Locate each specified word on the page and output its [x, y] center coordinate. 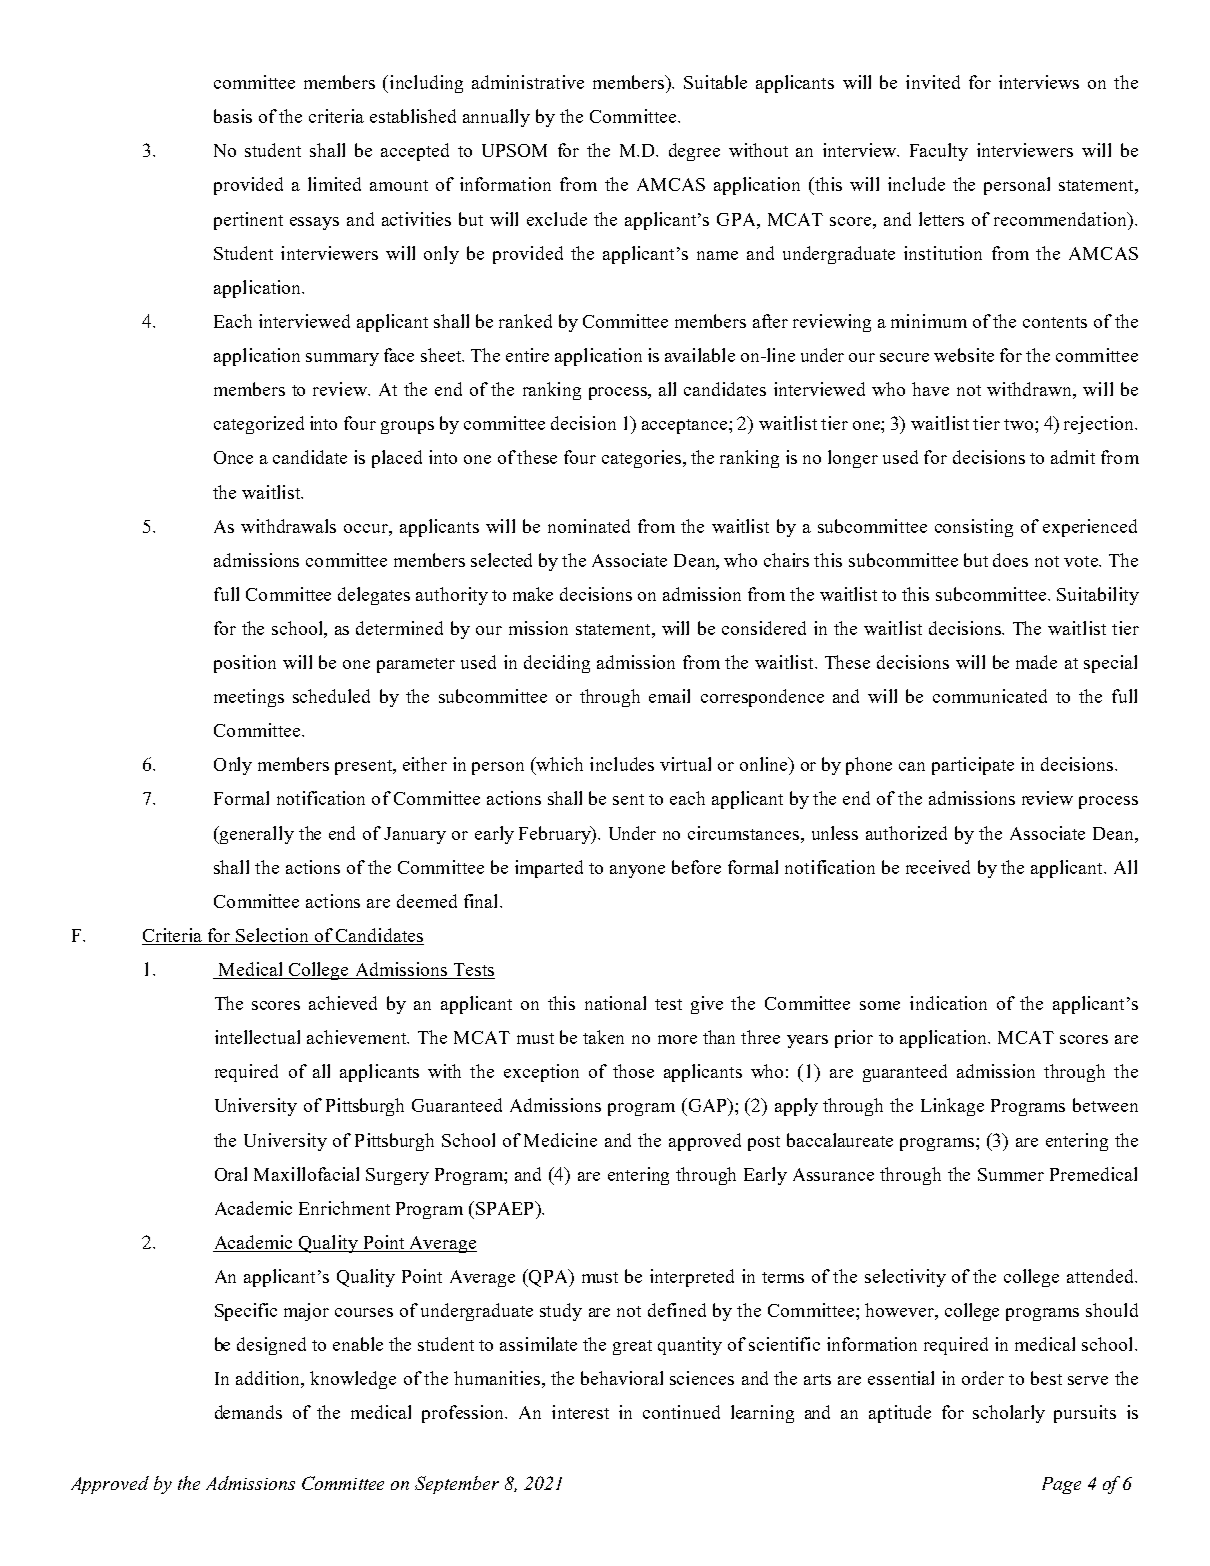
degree [694, 152]
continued [681, 1412]
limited [334, 184]
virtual [685, 764]
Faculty [939, 152]
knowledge [353, 1380]
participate [973, 766]
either [425, 764]
